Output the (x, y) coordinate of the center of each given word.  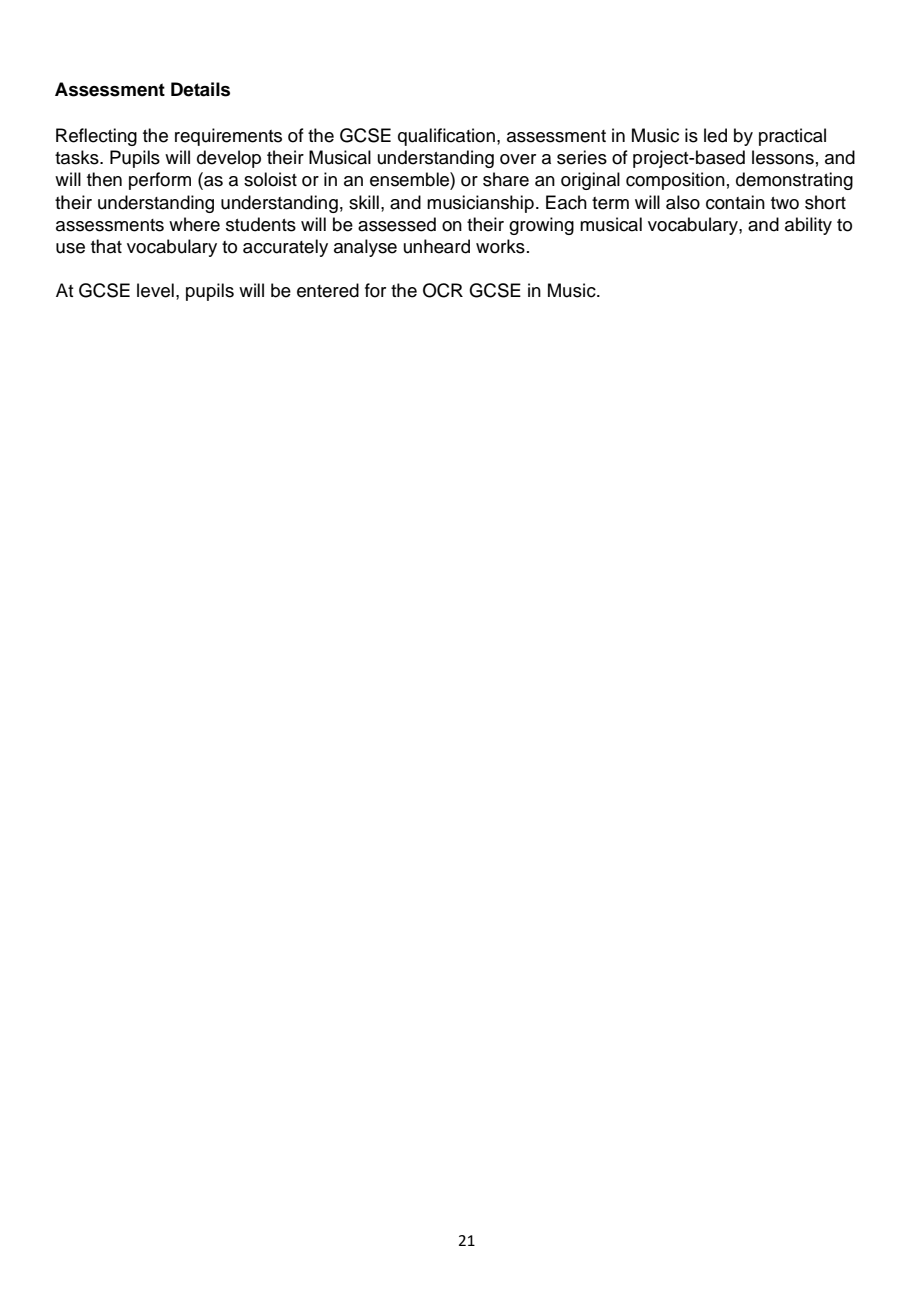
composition (675, 181)
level (155, 290)
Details (200, 89)
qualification (446, 137)
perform (160, 181)
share (506, 179)
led (715, 135)
